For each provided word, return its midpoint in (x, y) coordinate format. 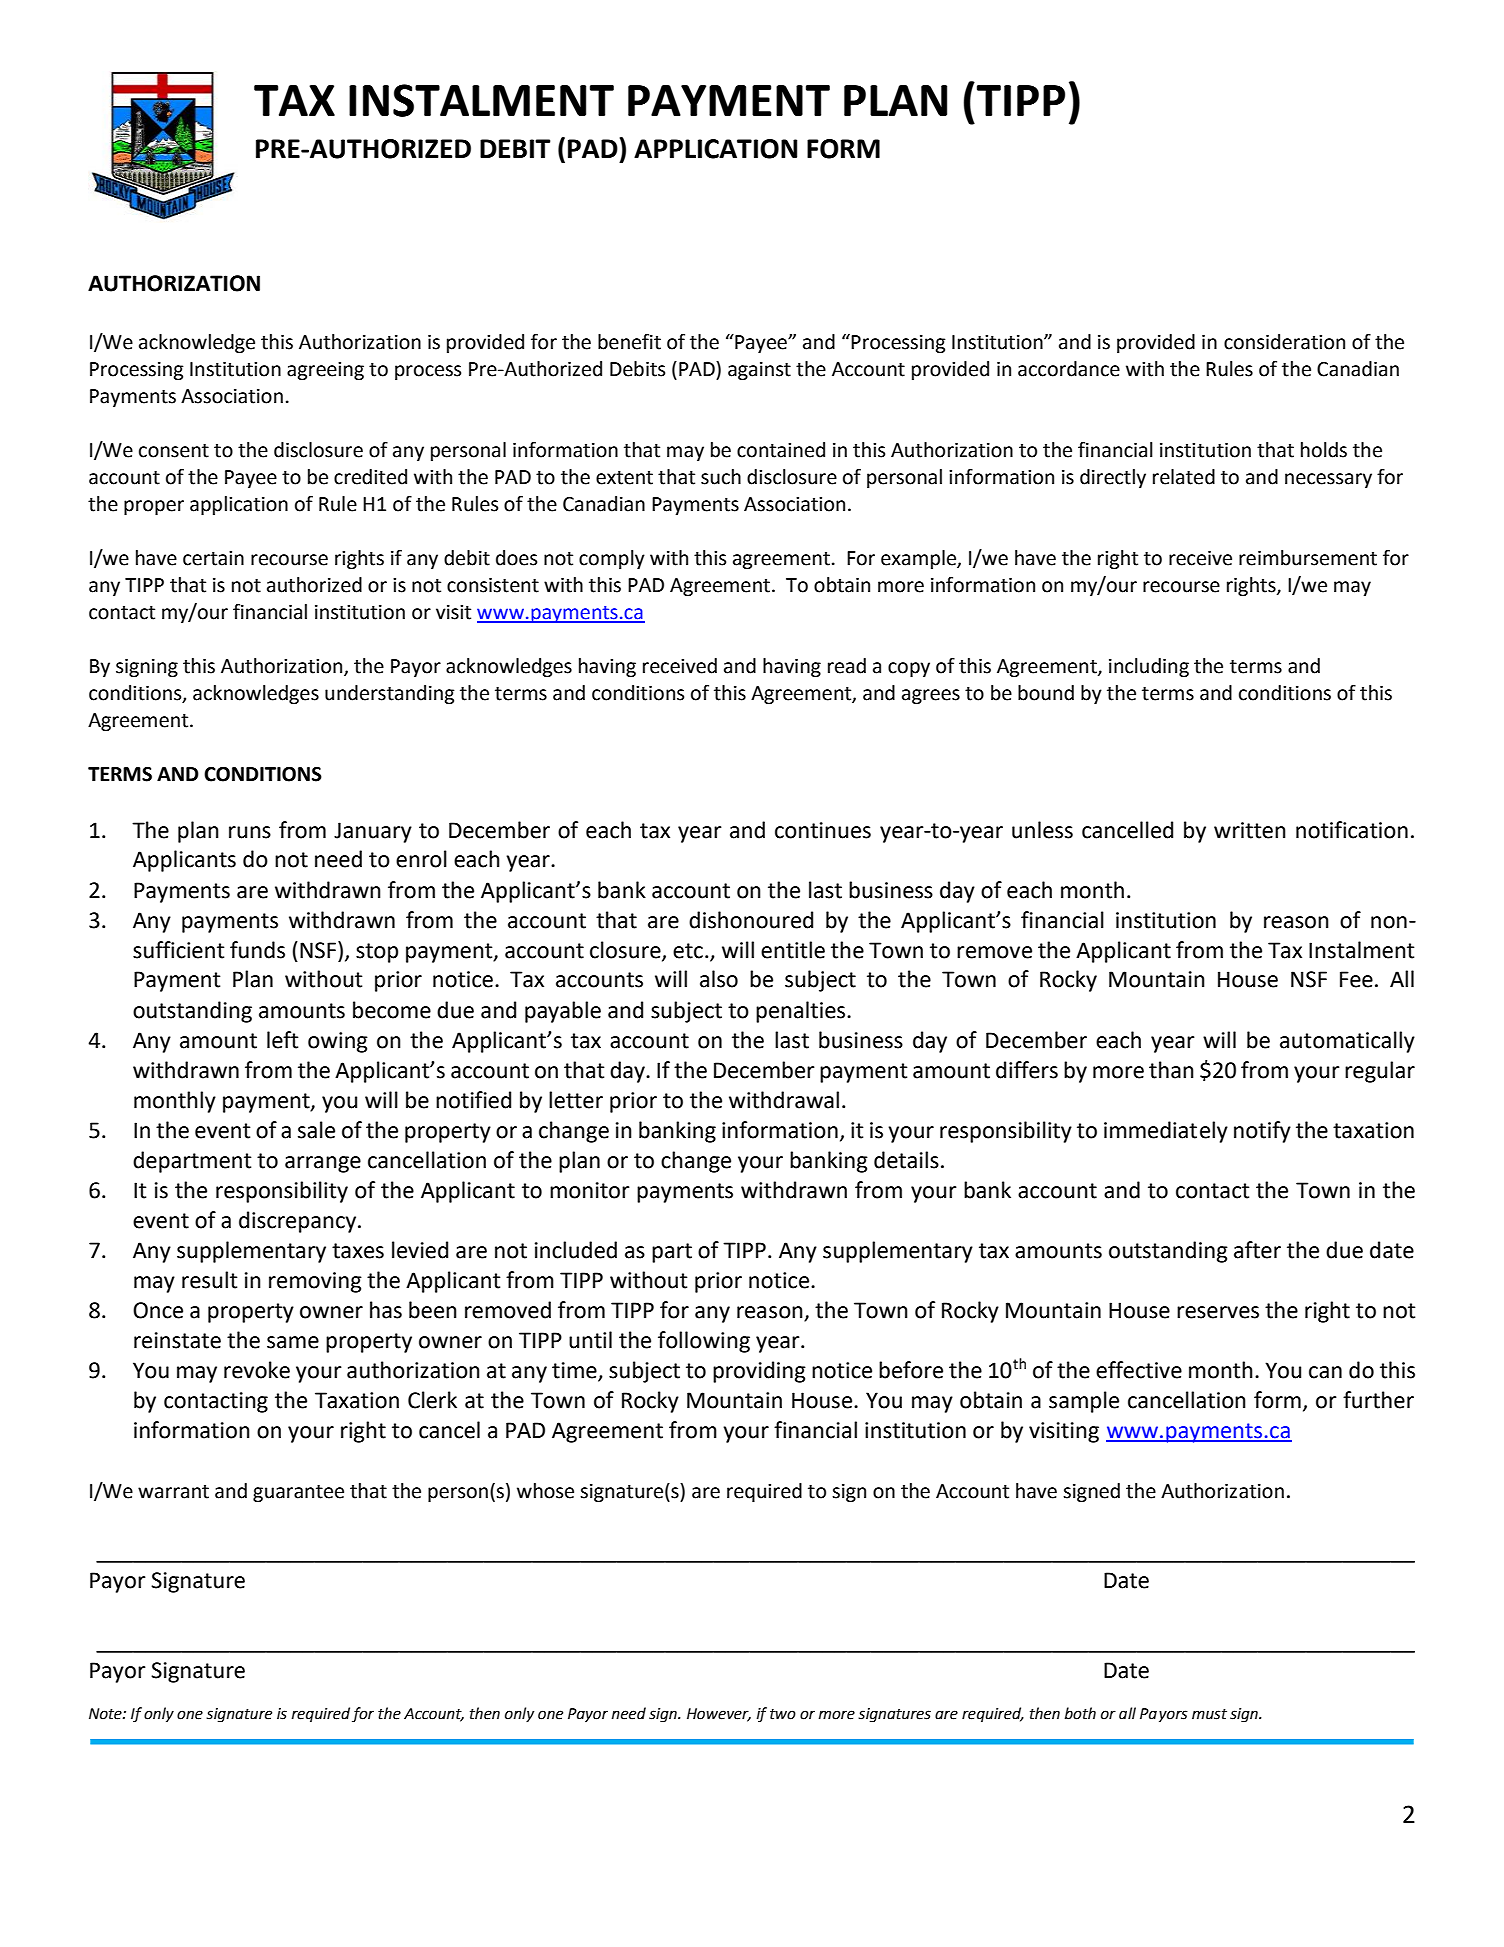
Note (106, 1714)
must (1209, 1714)
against (759, 371)
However (719, 1714)
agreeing (325, 371)
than (1171, 1070)
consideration (1284, 342)
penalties (802, 1012)
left (282, 1040)
